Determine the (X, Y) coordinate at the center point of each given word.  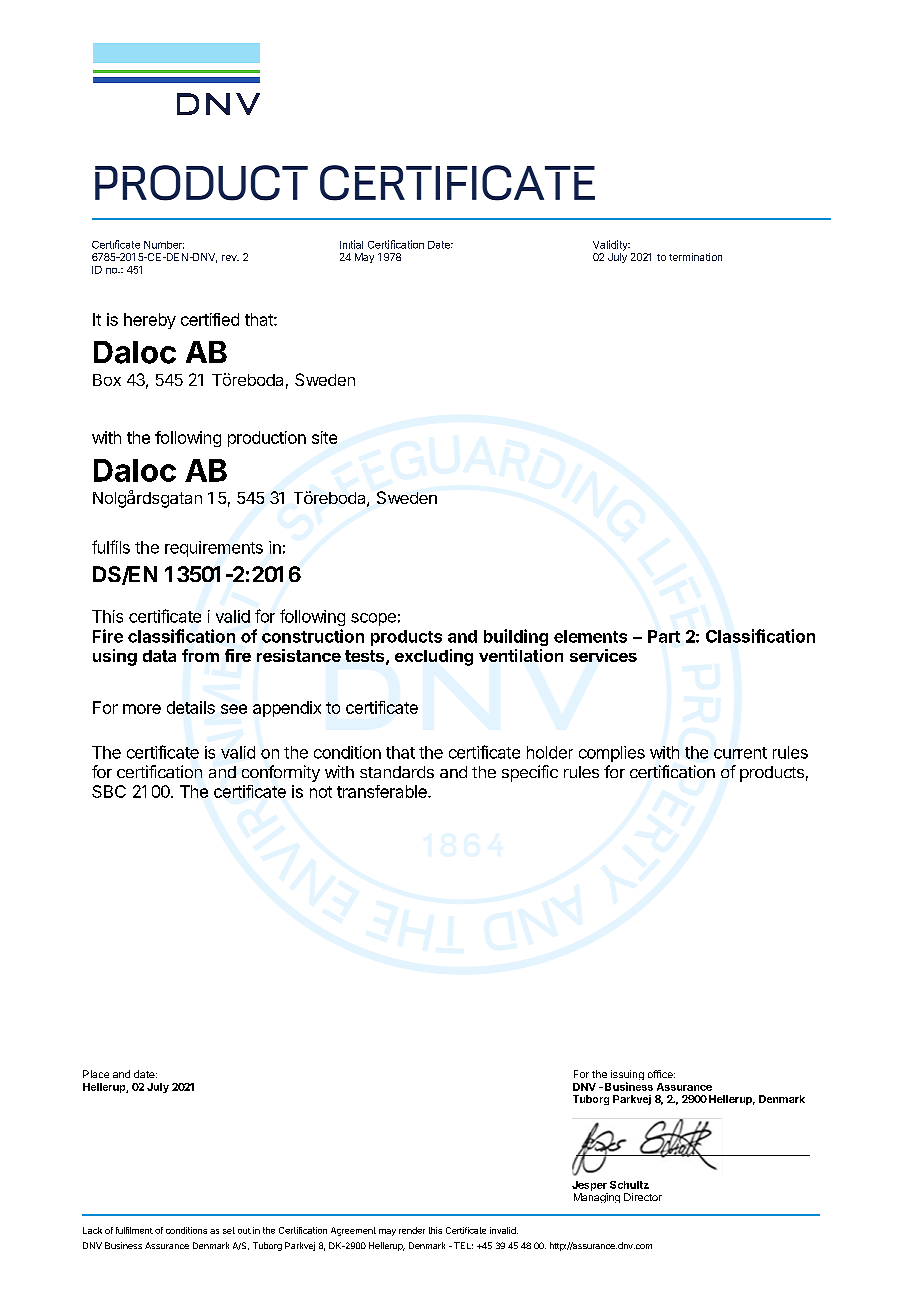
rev (230, 258)
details (191, 707)
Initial (351, 244)
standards (397, 772)
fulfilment (134, 1230)
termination (695, 257)
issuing (627, 1076)
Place (96, 1074)
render (412, 1230)
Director (643, 1197)
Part (664, 636)
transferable (383, 791)
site (324, 437)
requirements (214, 549)
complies (612, 754)
